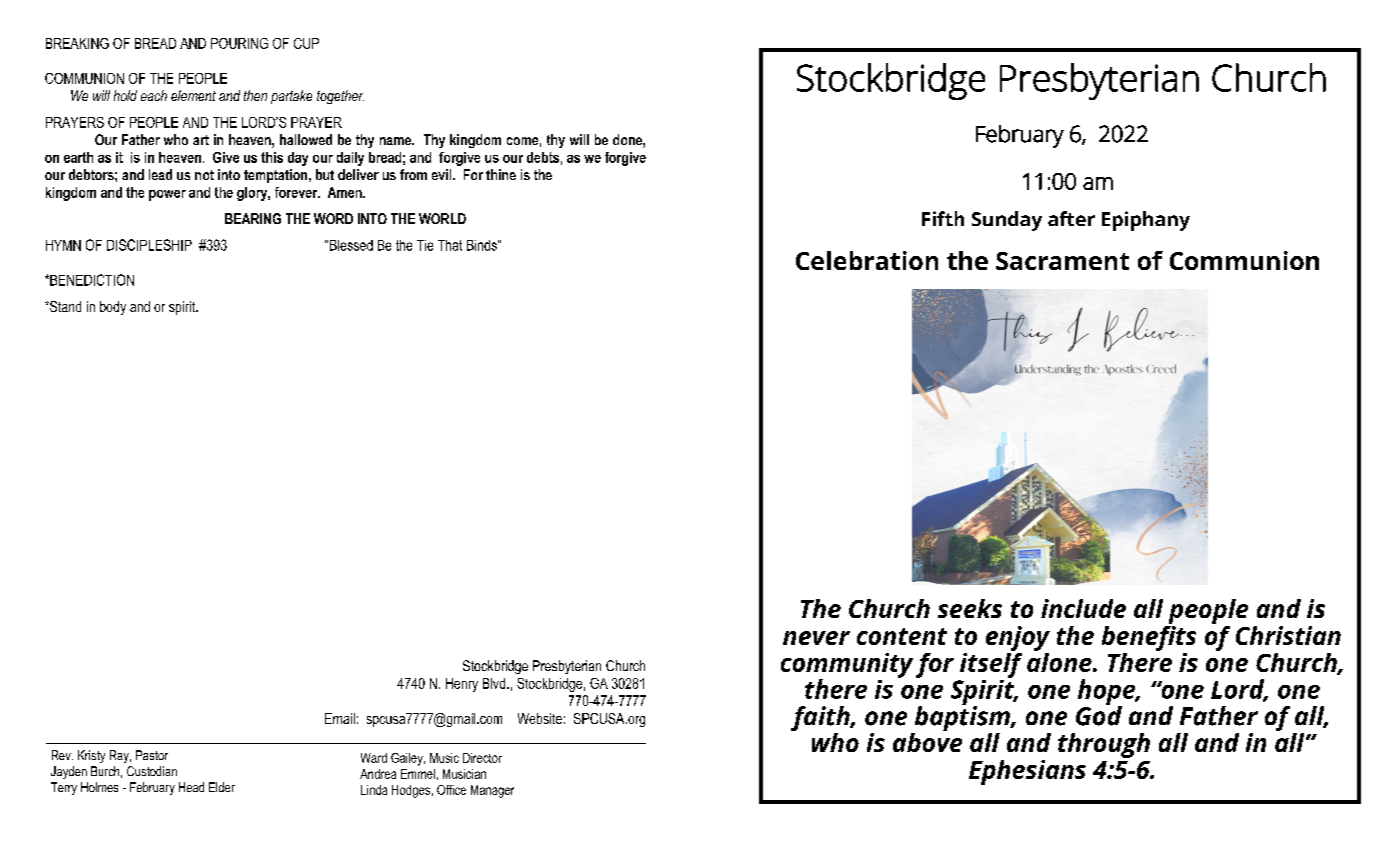  What do you see at coordinates (239, 43) in the screenshot?
I see `POURING` at bounding box center [239, 43].
